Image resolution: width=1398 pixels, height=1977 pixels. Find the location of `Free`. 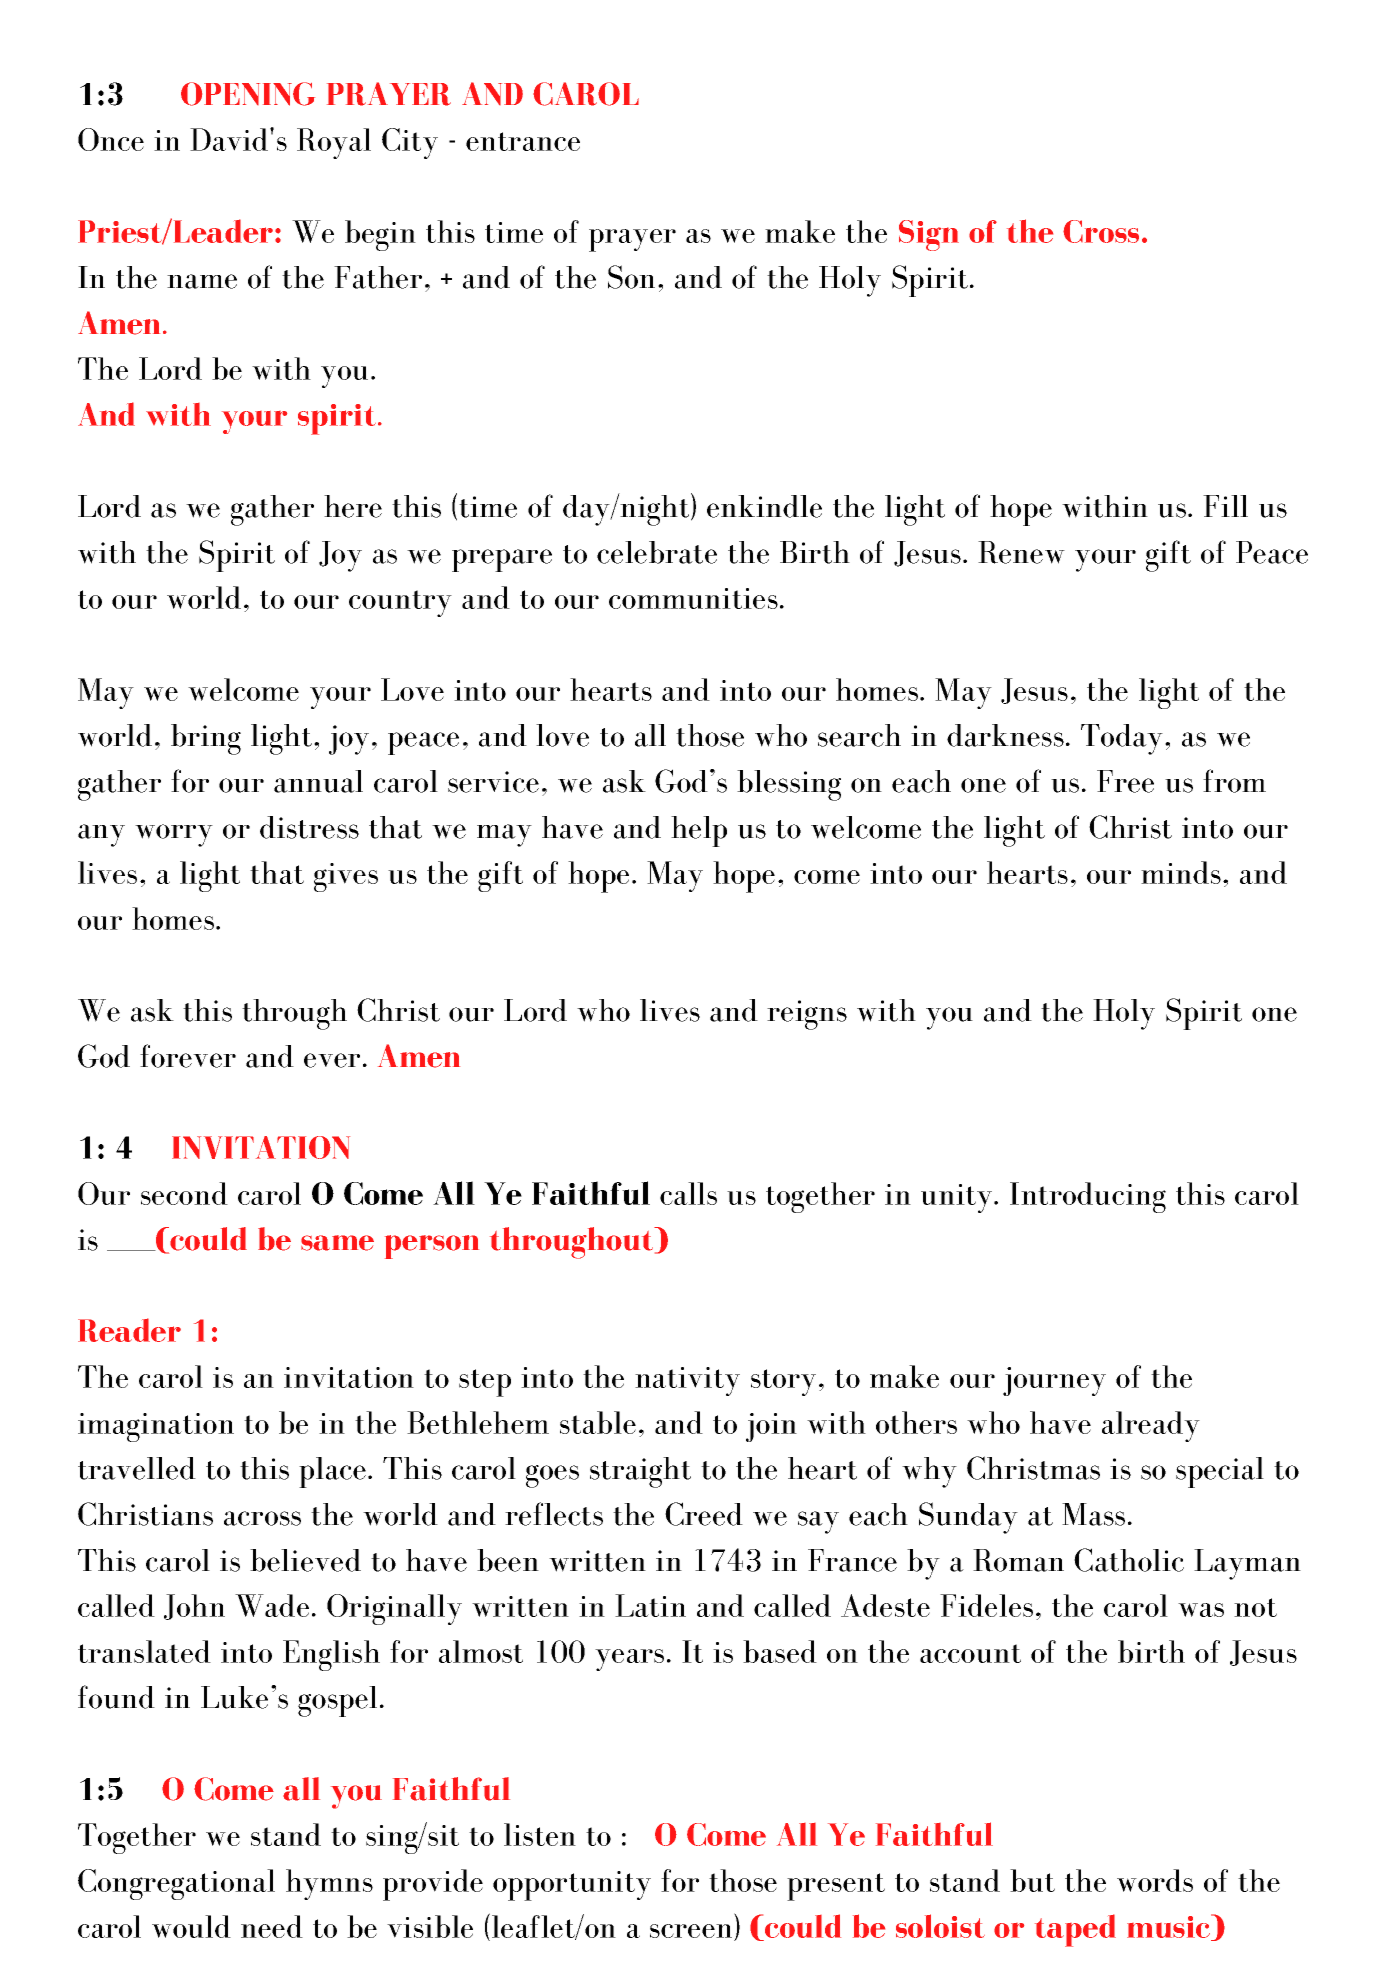

Free is located at coordinates (1125, 781).
